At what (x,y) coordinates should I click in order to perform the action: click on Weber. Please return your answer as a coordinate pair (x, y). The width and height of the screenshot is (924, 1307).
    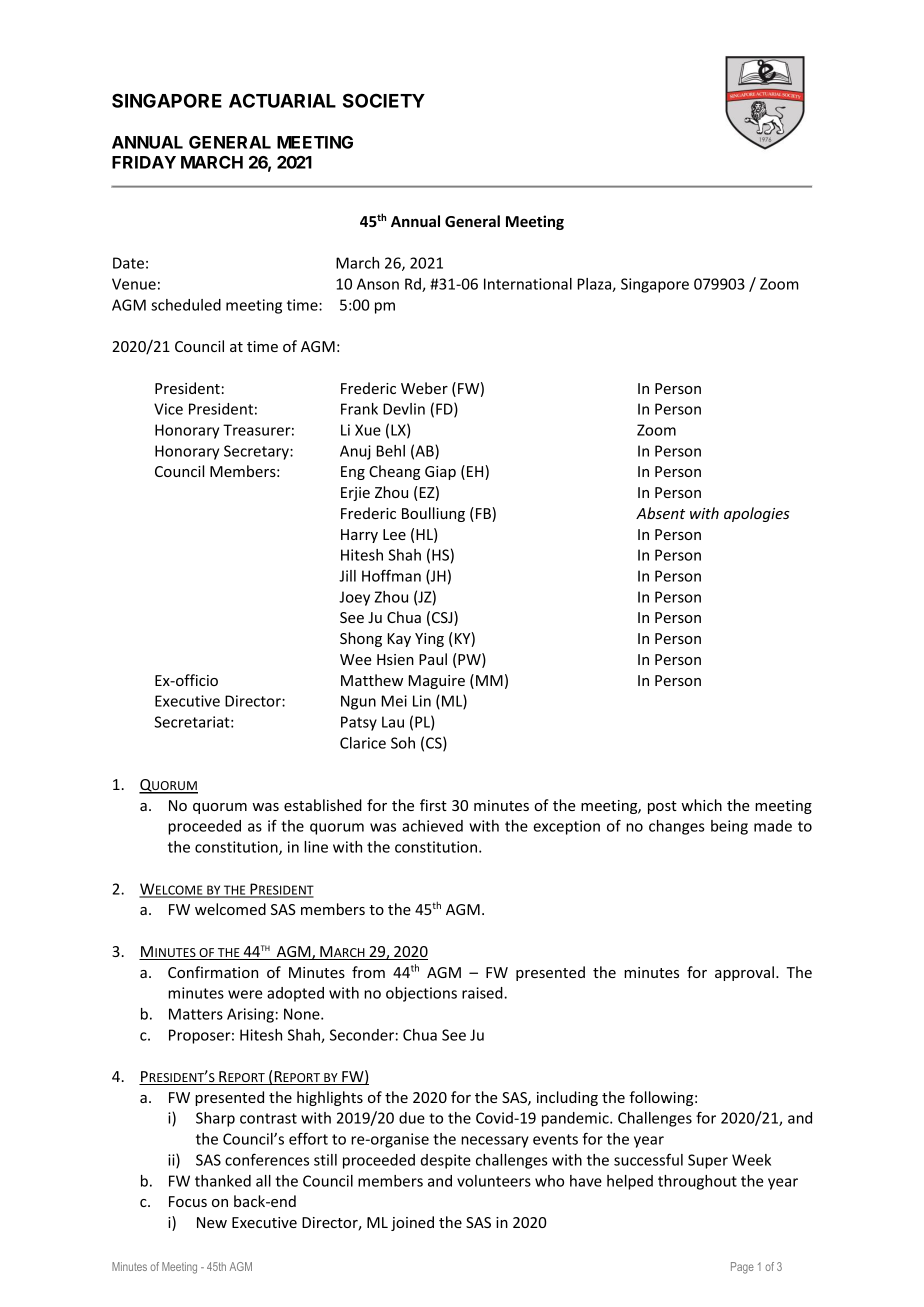
    Looking at the image, I should click on (424, 388).
